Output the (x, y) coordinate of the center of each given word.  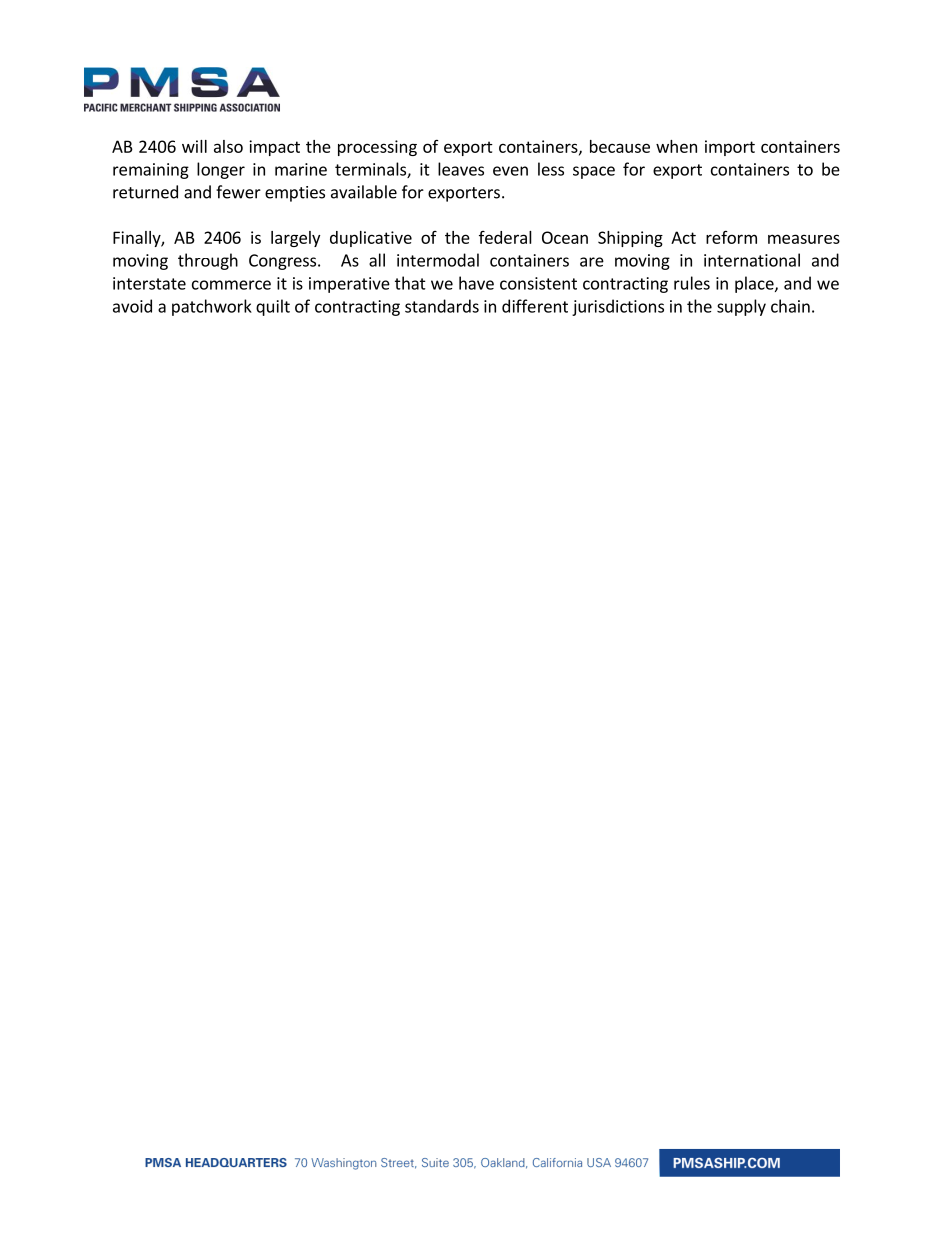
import (730, 148)
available (364, 192)
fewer (238, 192)
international (752, 260)
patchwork (212, 307)
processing (377, 148)
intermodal (438, 260)
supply (741, 307)
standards (442, 306)
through (208, 261)
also (228, 146)
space (594, 172)
